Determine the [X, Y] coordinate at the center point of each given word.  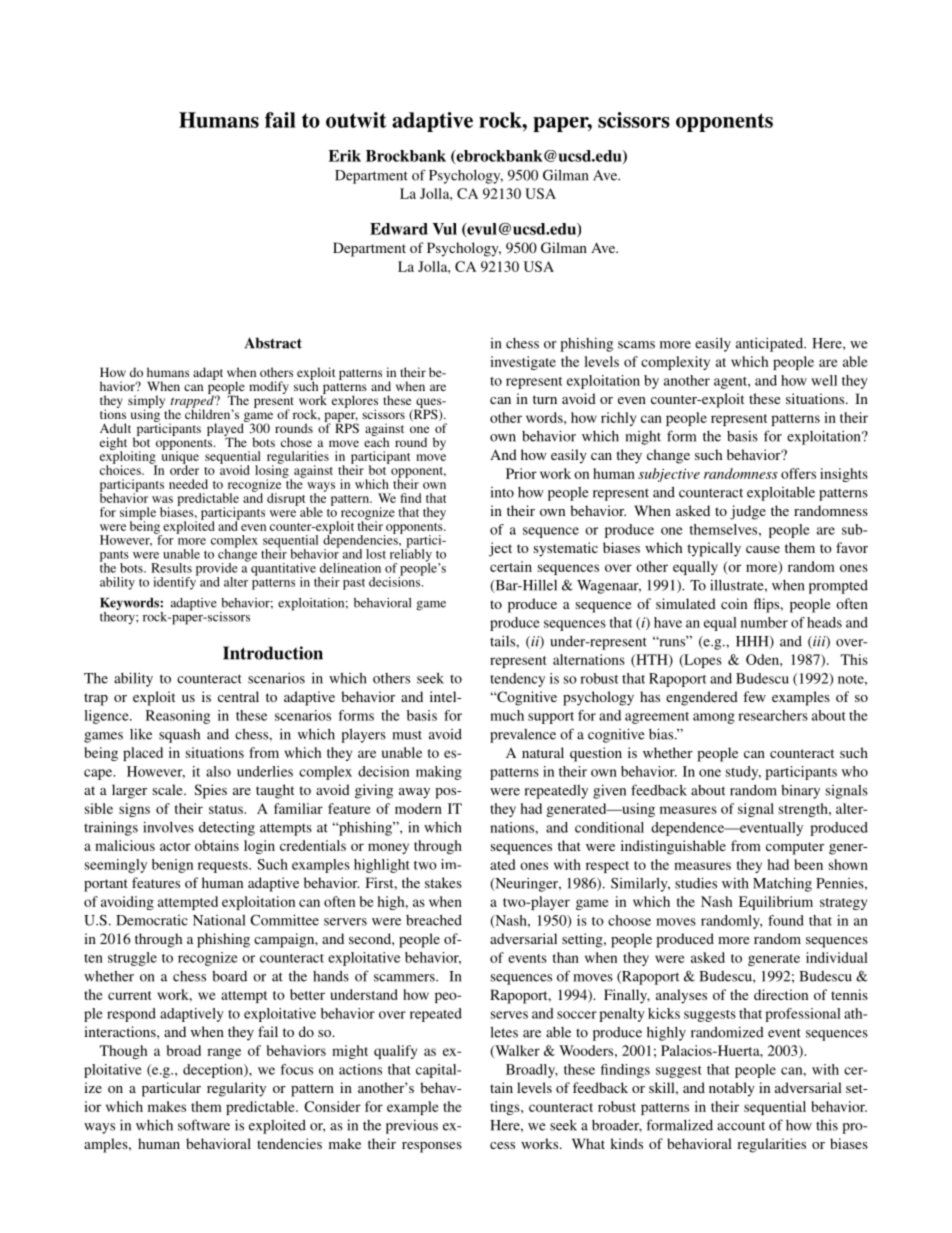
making [439, 773]
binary [800, 792]
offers [798, 473]
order [184, 469]
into [502, 492]
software [204, 1125]
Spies [210, 791]
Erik [344, 156]
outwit [356, 120]
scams [636, 345]
